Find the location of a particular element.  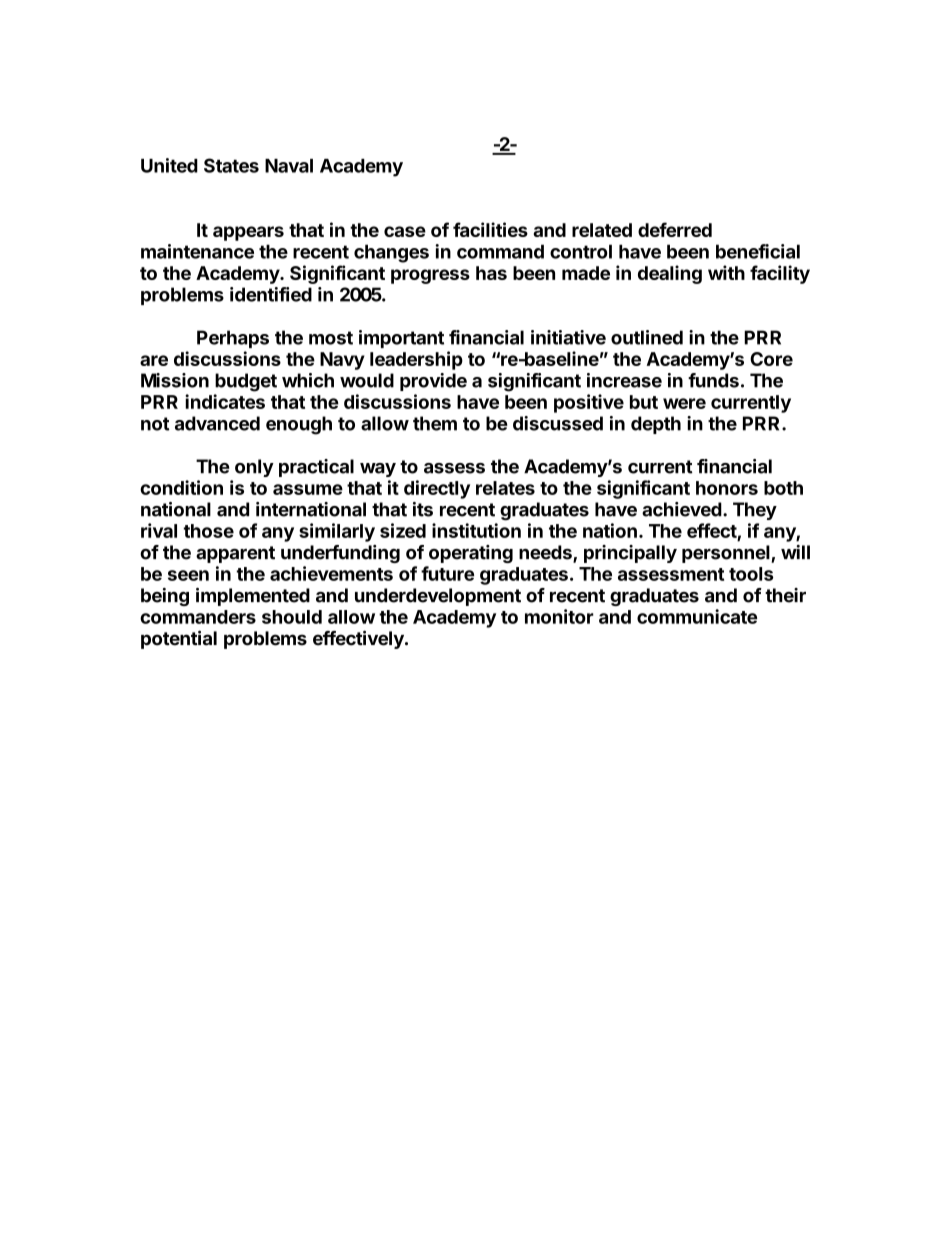

deferred is located at coordinates (675, 229).
